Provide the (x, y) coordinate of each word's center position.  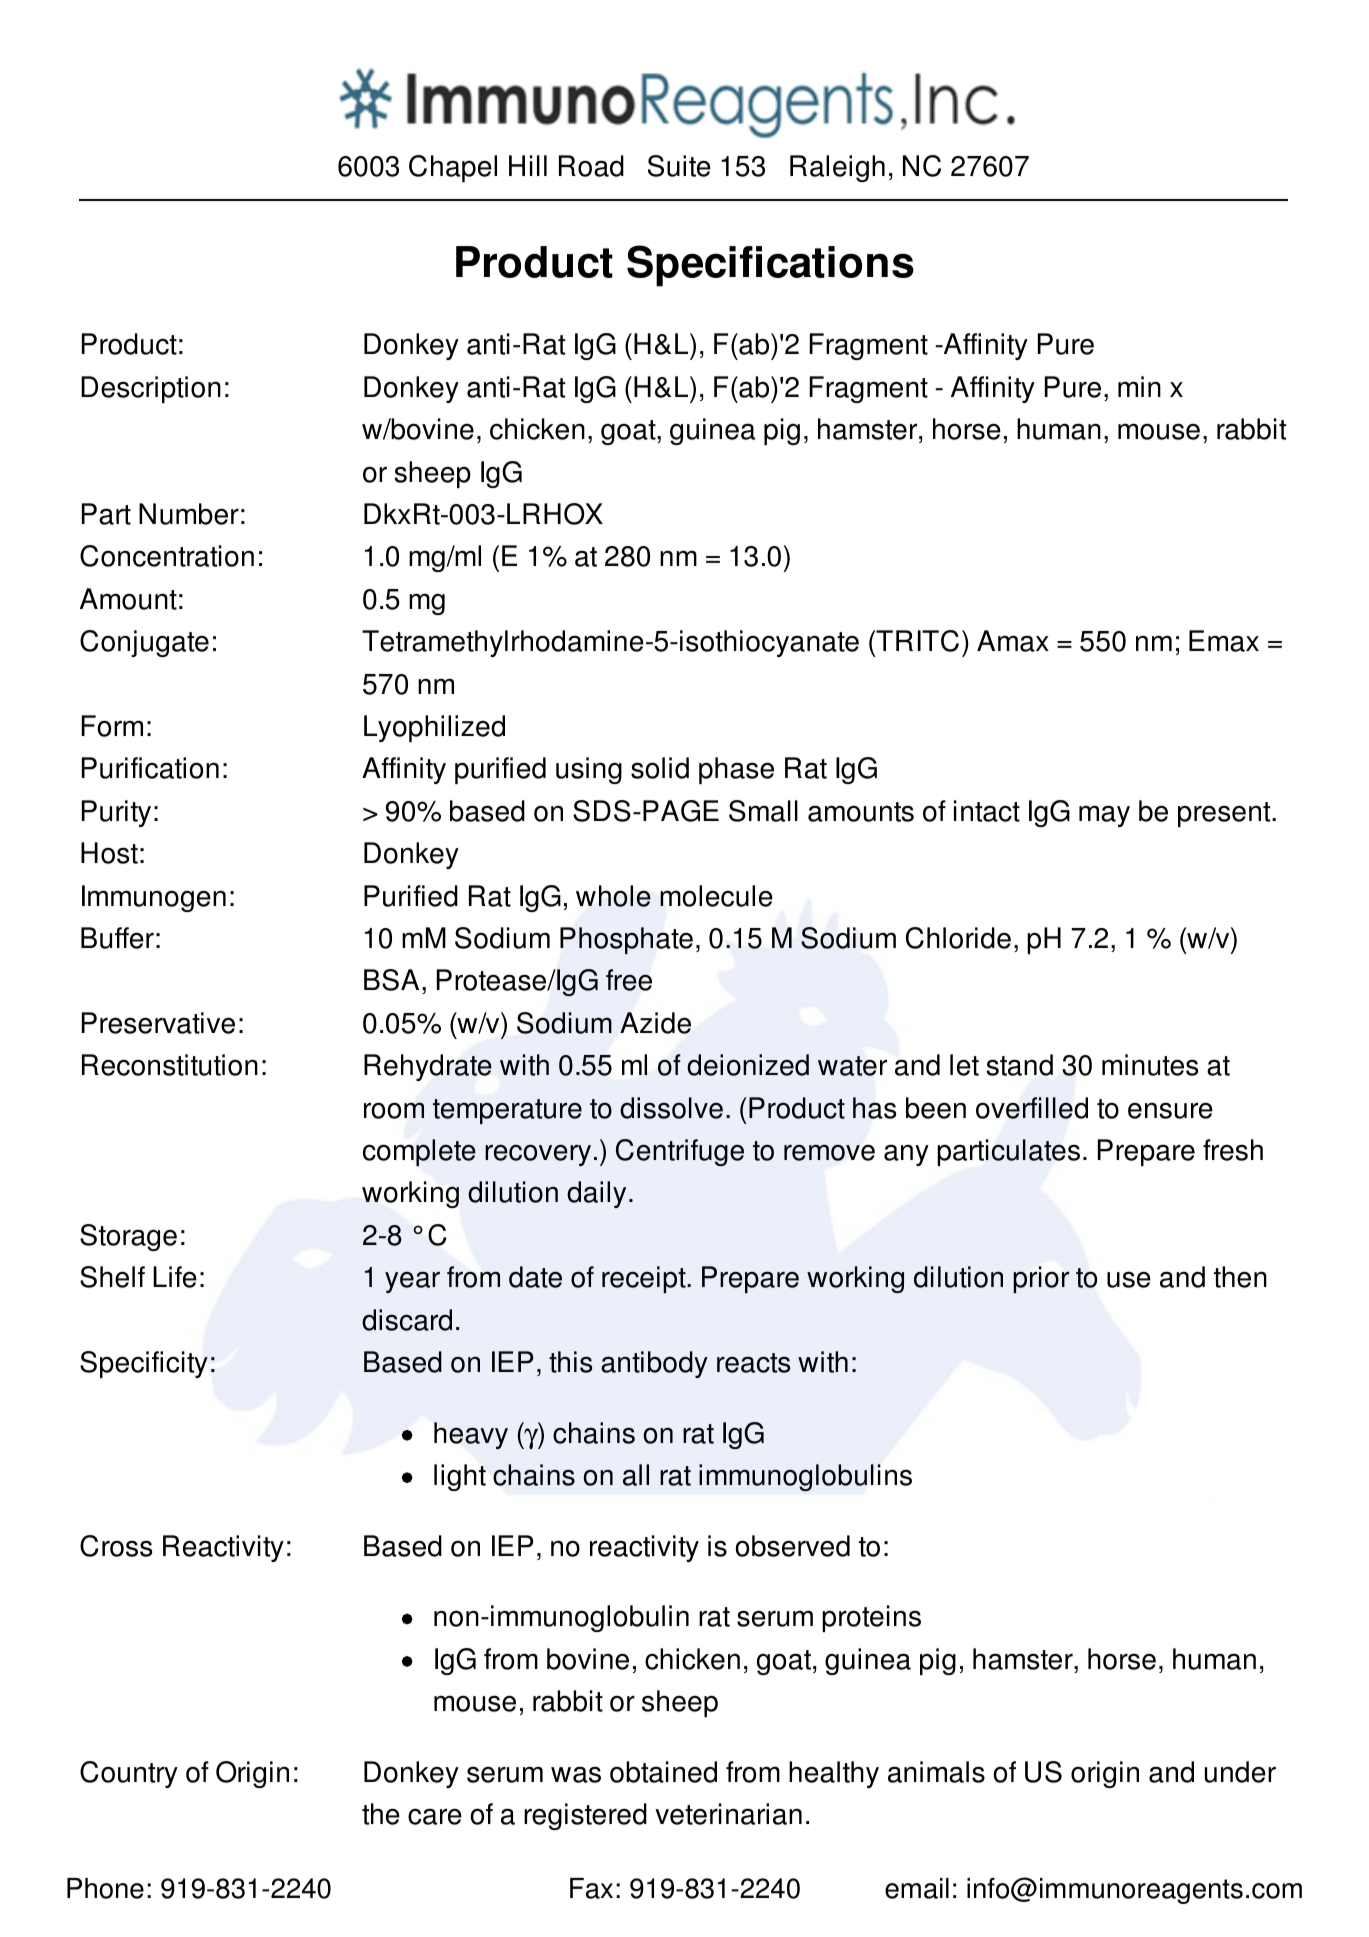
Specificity (144, 1364)
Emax (1224, 641)
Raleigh (837, 168)
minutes (1150, 1065)
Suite (679, 166)
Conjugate (144, 643)
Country (129, 1774)
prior (1041, 1279)
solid (660, 768)
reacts (753, 1363)
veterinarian (728, 1814)
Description (151, 389)
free (629, 980)
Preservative (158, 1023)
